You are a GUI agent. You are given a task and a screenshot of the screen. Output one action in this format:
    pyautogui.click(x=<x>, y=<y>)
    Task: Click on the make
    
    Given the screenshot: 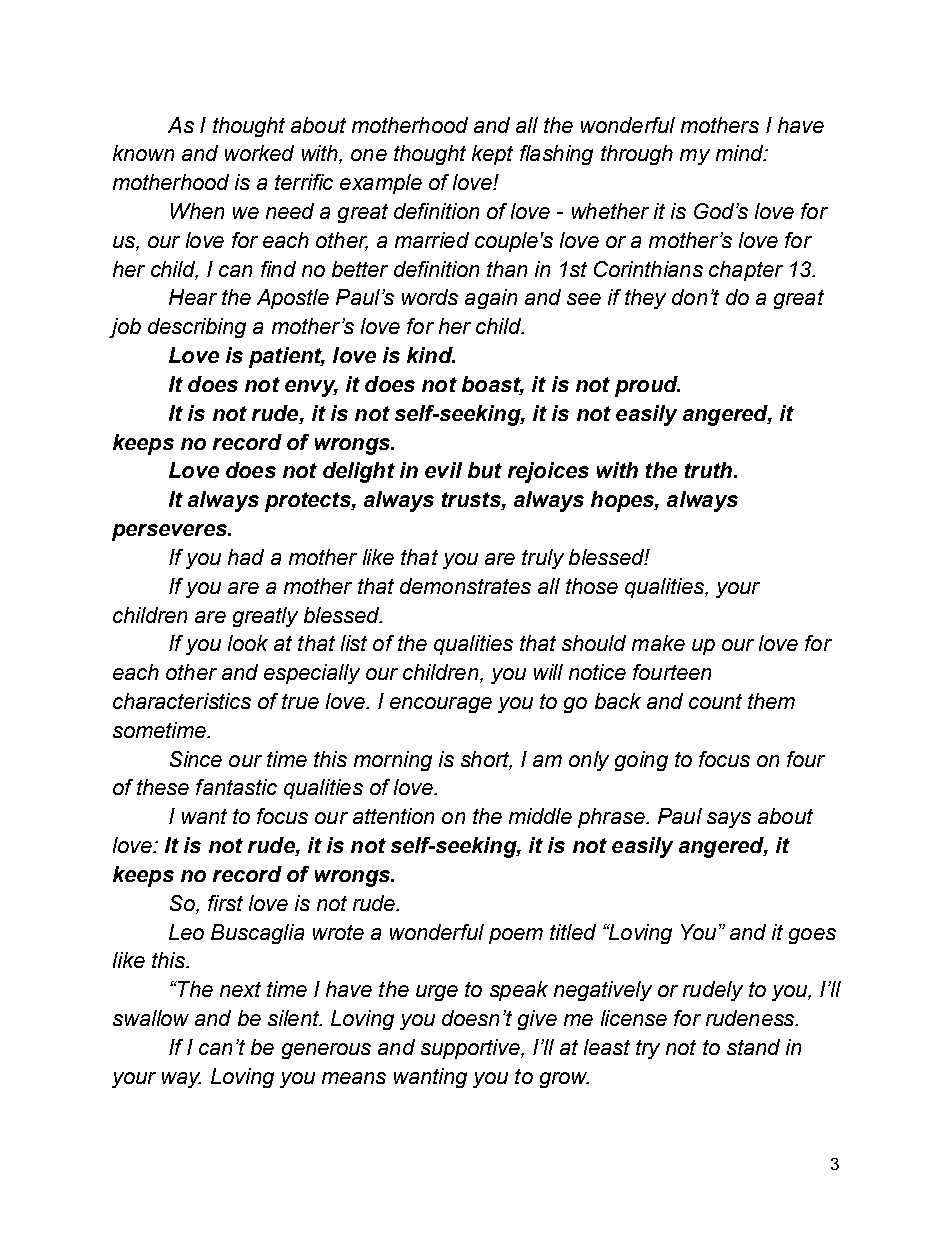 What is the action you would take?
    pyautogui.click(x=658, y=643)
